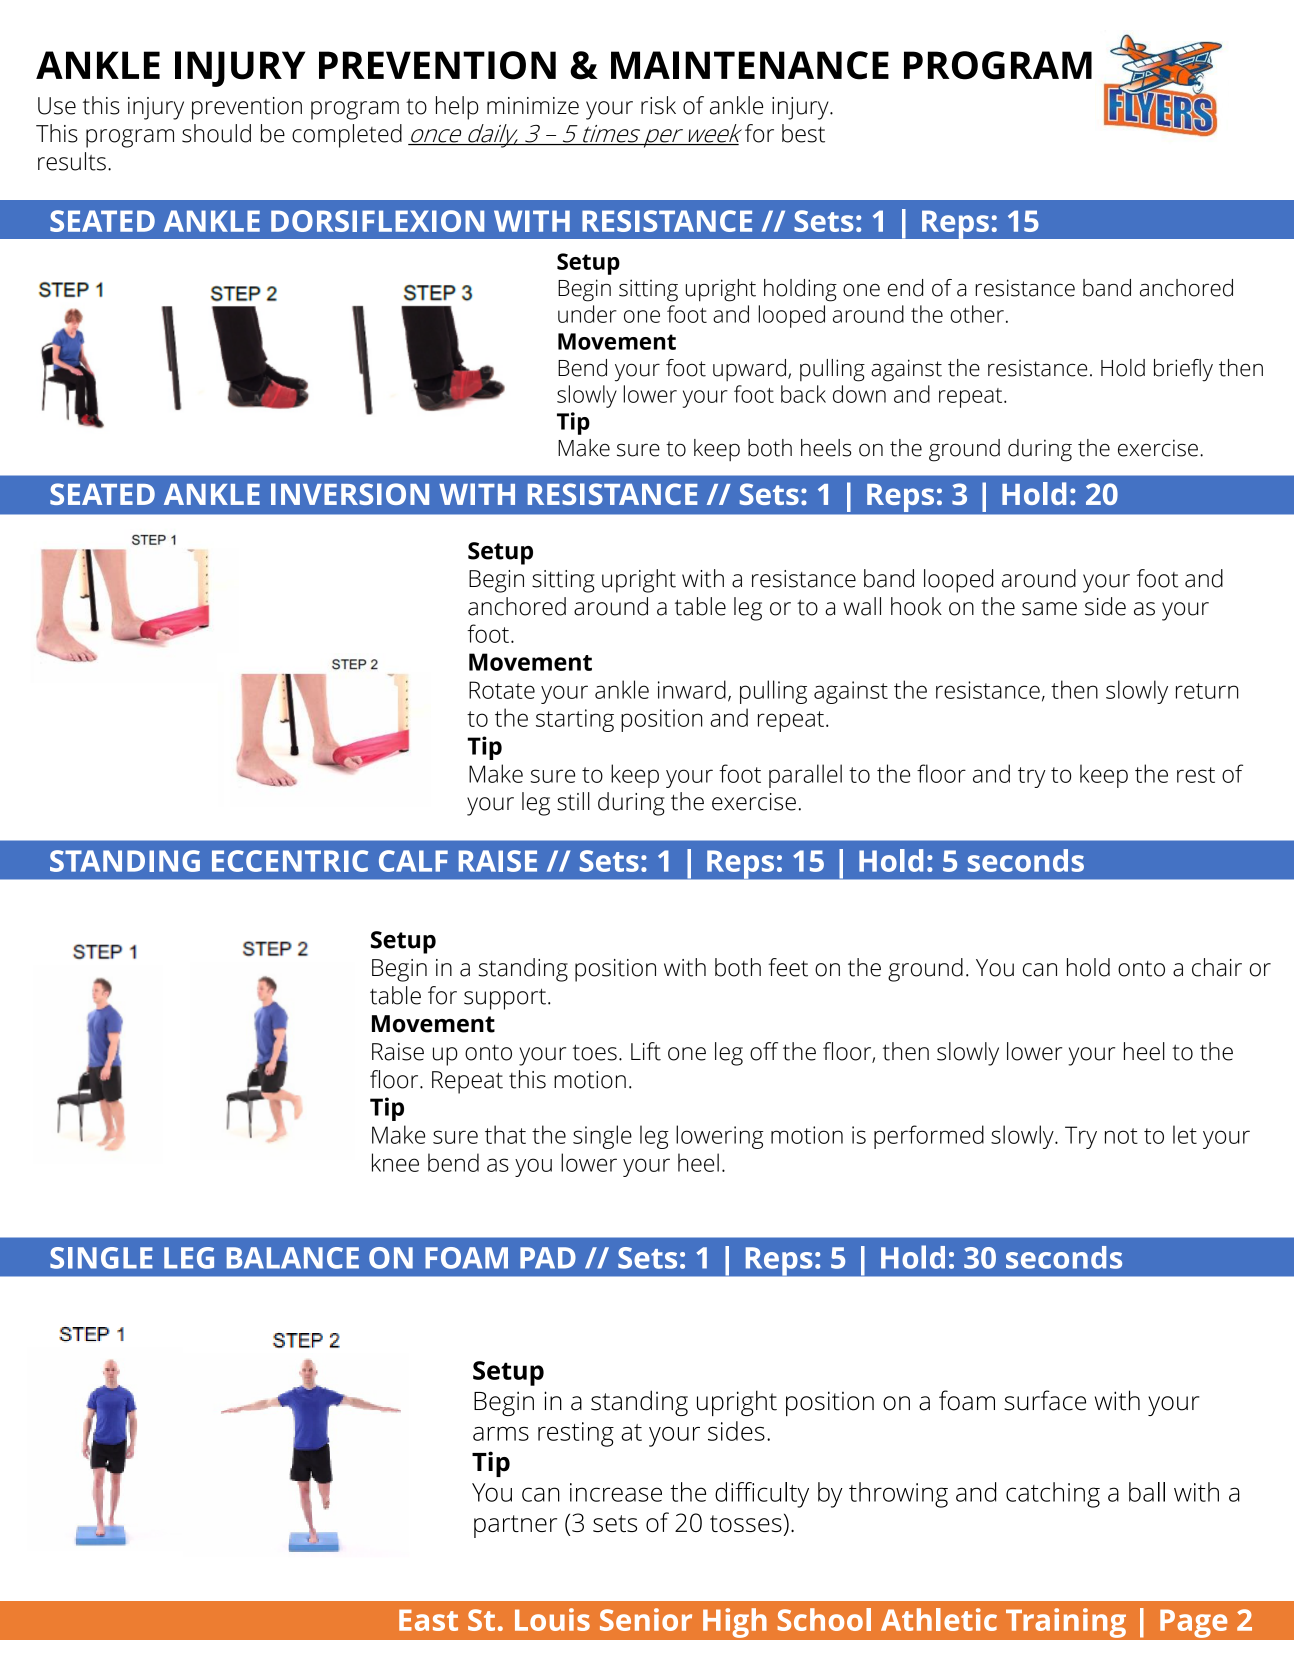 The height and width of the screenshot is (1675, 1294). Describe the element at coordinates (290, 861) in the screenshot. I see `ECCENTRIC` at that location.
